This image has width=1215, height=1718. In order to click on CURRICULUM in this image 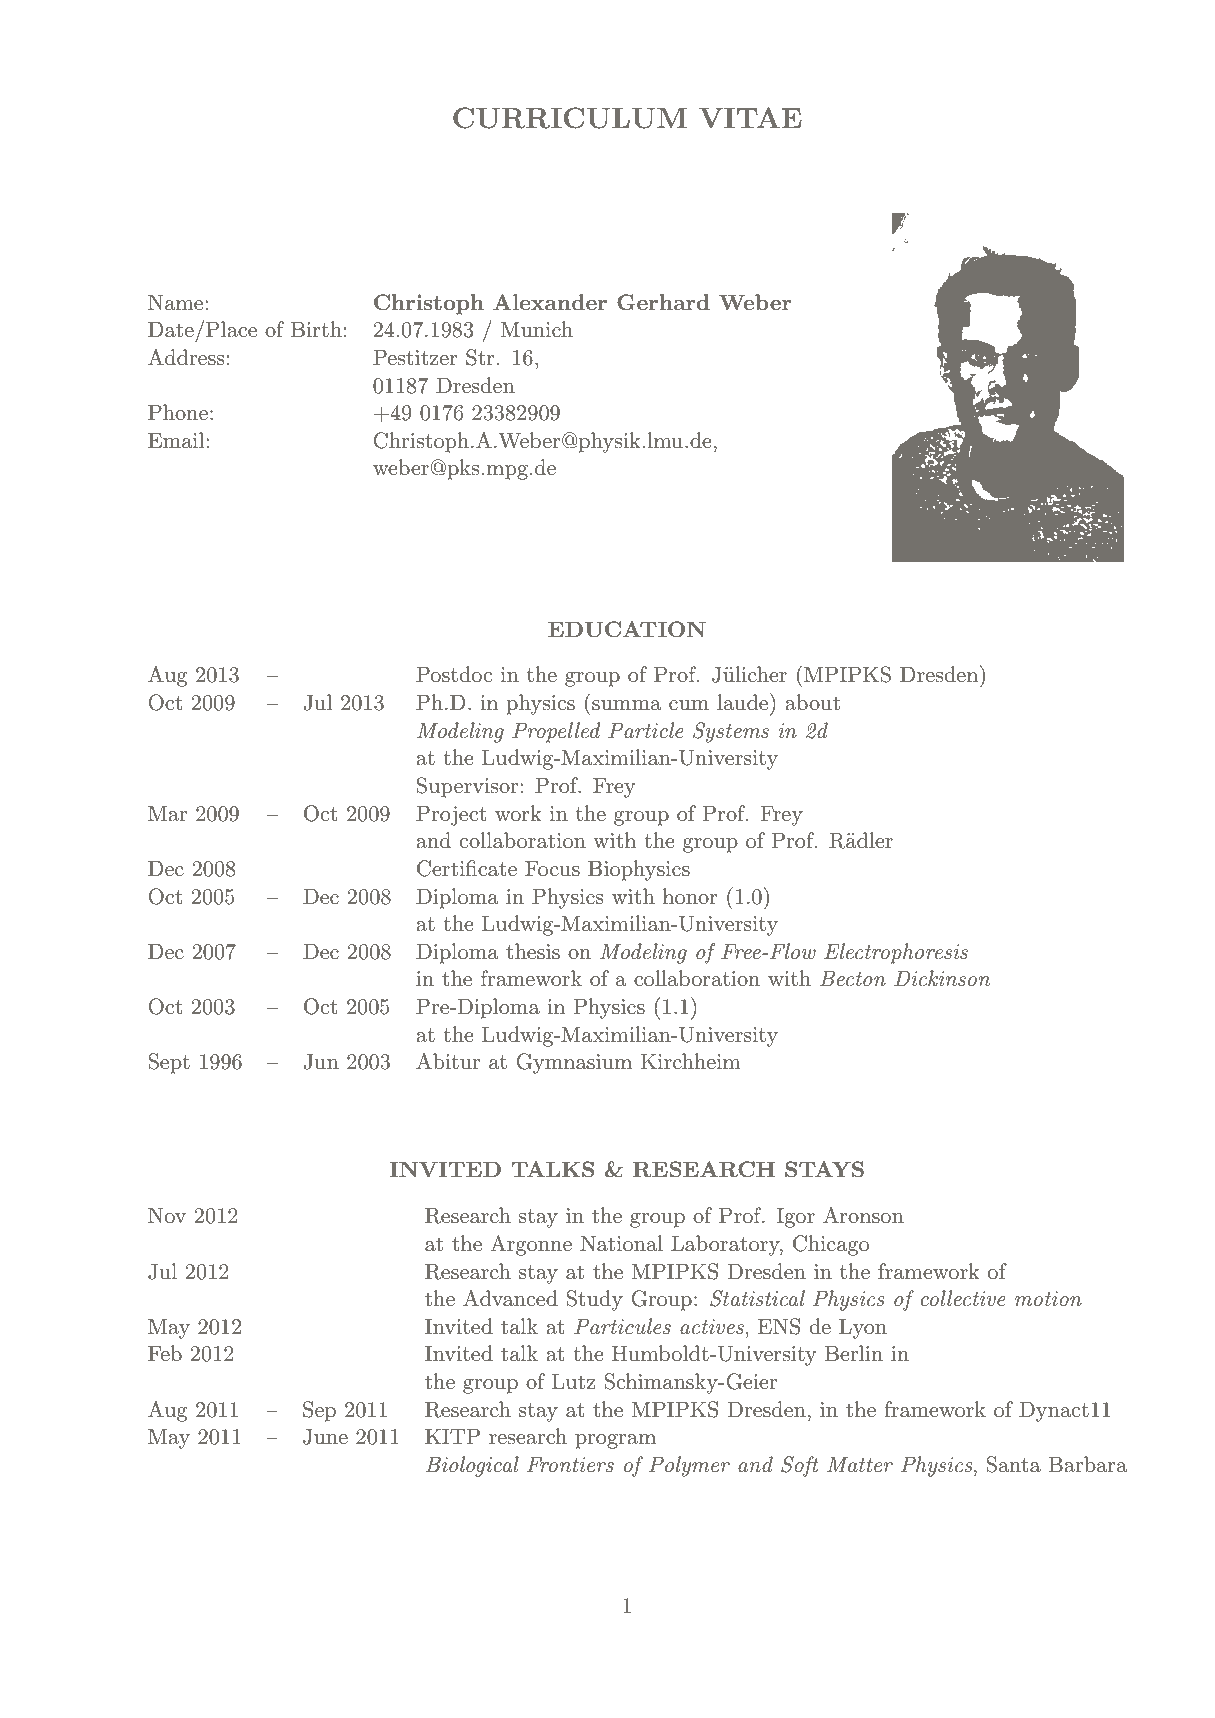, I will do `click(570, 118)`.
